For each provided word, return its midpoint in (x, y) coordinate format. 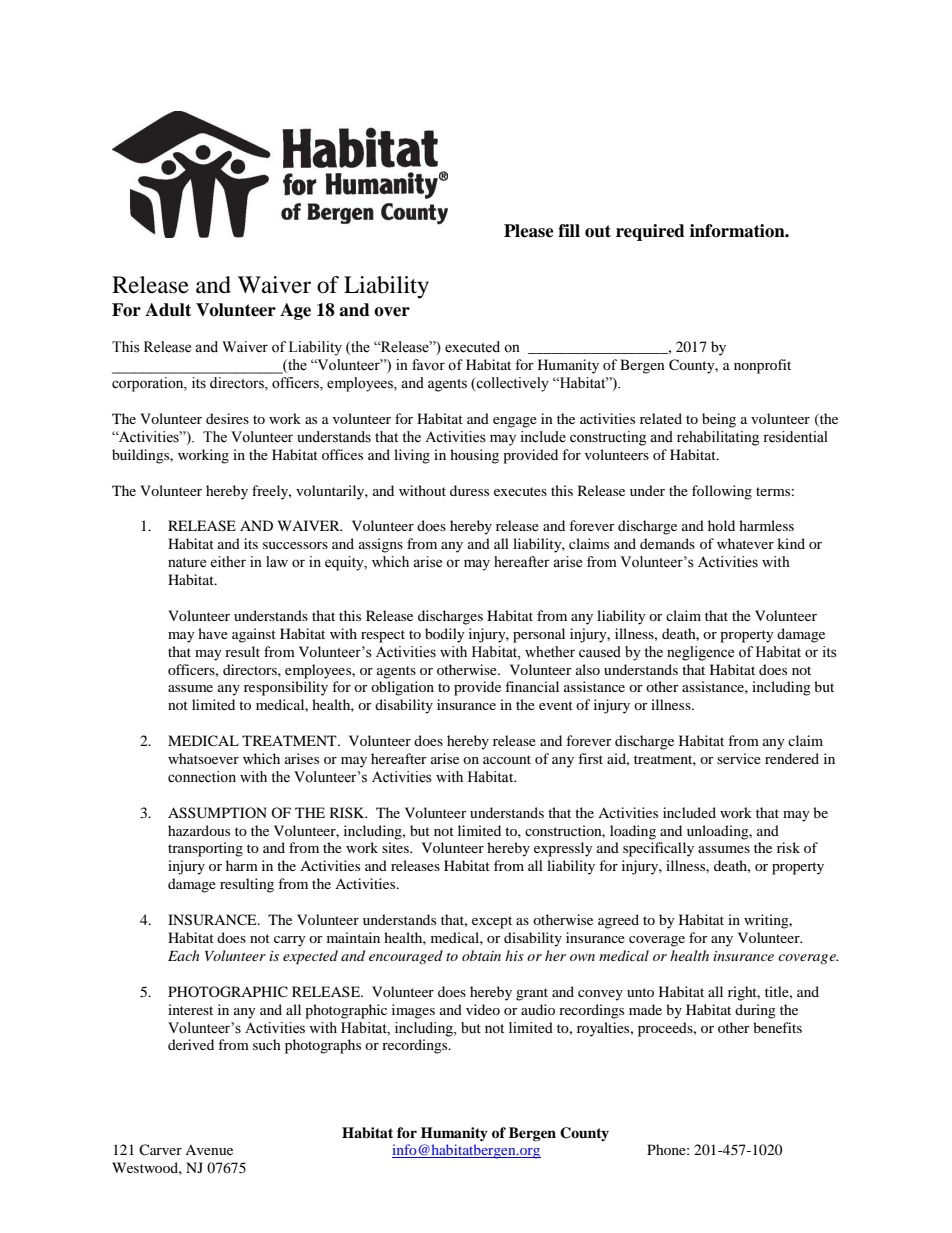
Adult (168, 310)
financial (532, 686)
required (650, 232)
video (483, 1009)
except (492, 922)
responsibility (286, 688)
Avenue (209, 1150)
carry (290, 941)
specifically (658, 849)
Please (529, 231)
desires (227, 418)
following (722, 492)
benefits (777, 1027)
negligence (700, 653)
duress (469, 490)
